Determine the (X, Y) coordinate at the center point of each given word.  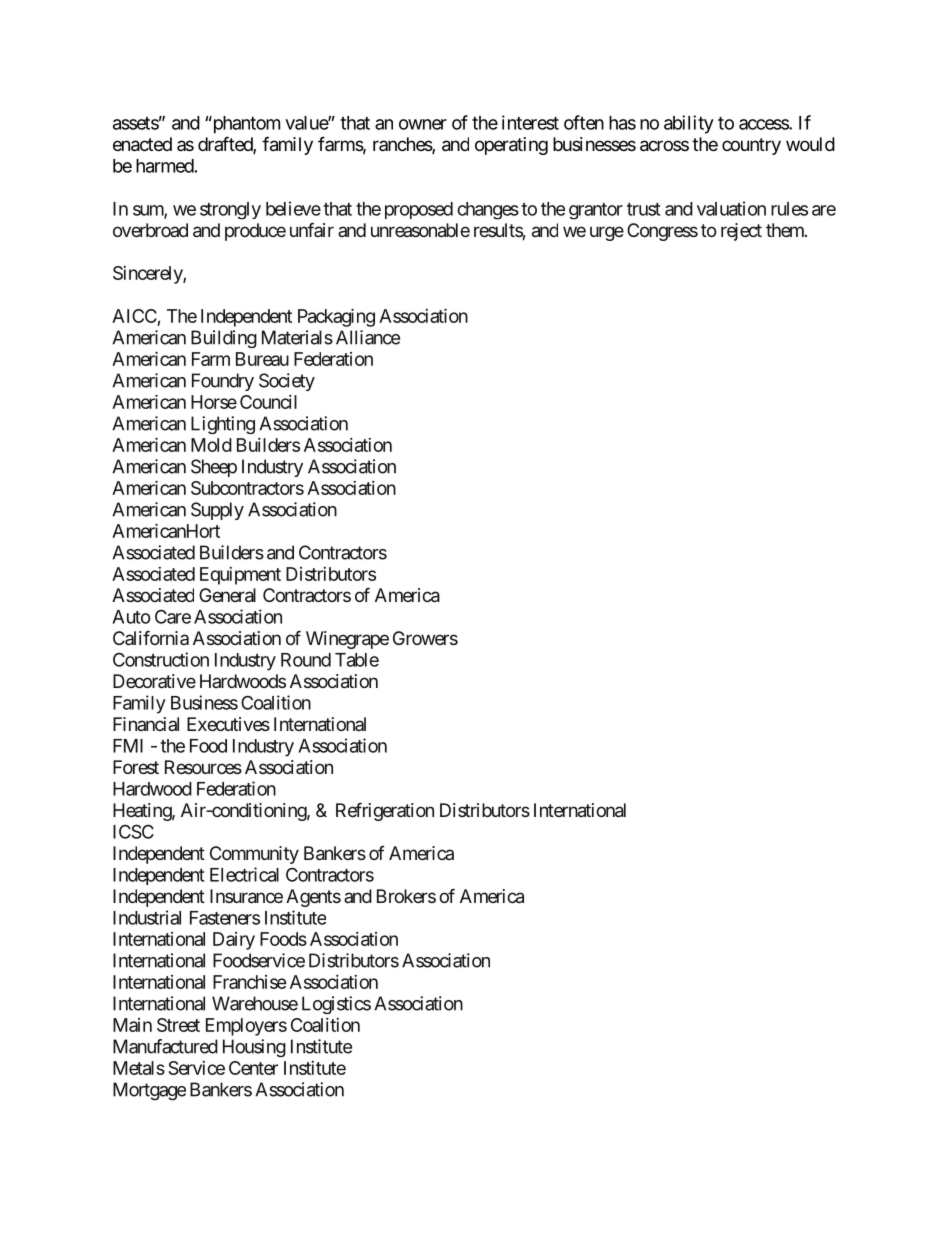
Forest (136, 767)
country (751, 146)
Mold (211, 445)
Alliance (368, 337)
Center (253, 1068)
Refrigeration (385, 811)
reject (741, 232)
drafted (226, 145)
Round (306, 660)
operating (511, 146)
